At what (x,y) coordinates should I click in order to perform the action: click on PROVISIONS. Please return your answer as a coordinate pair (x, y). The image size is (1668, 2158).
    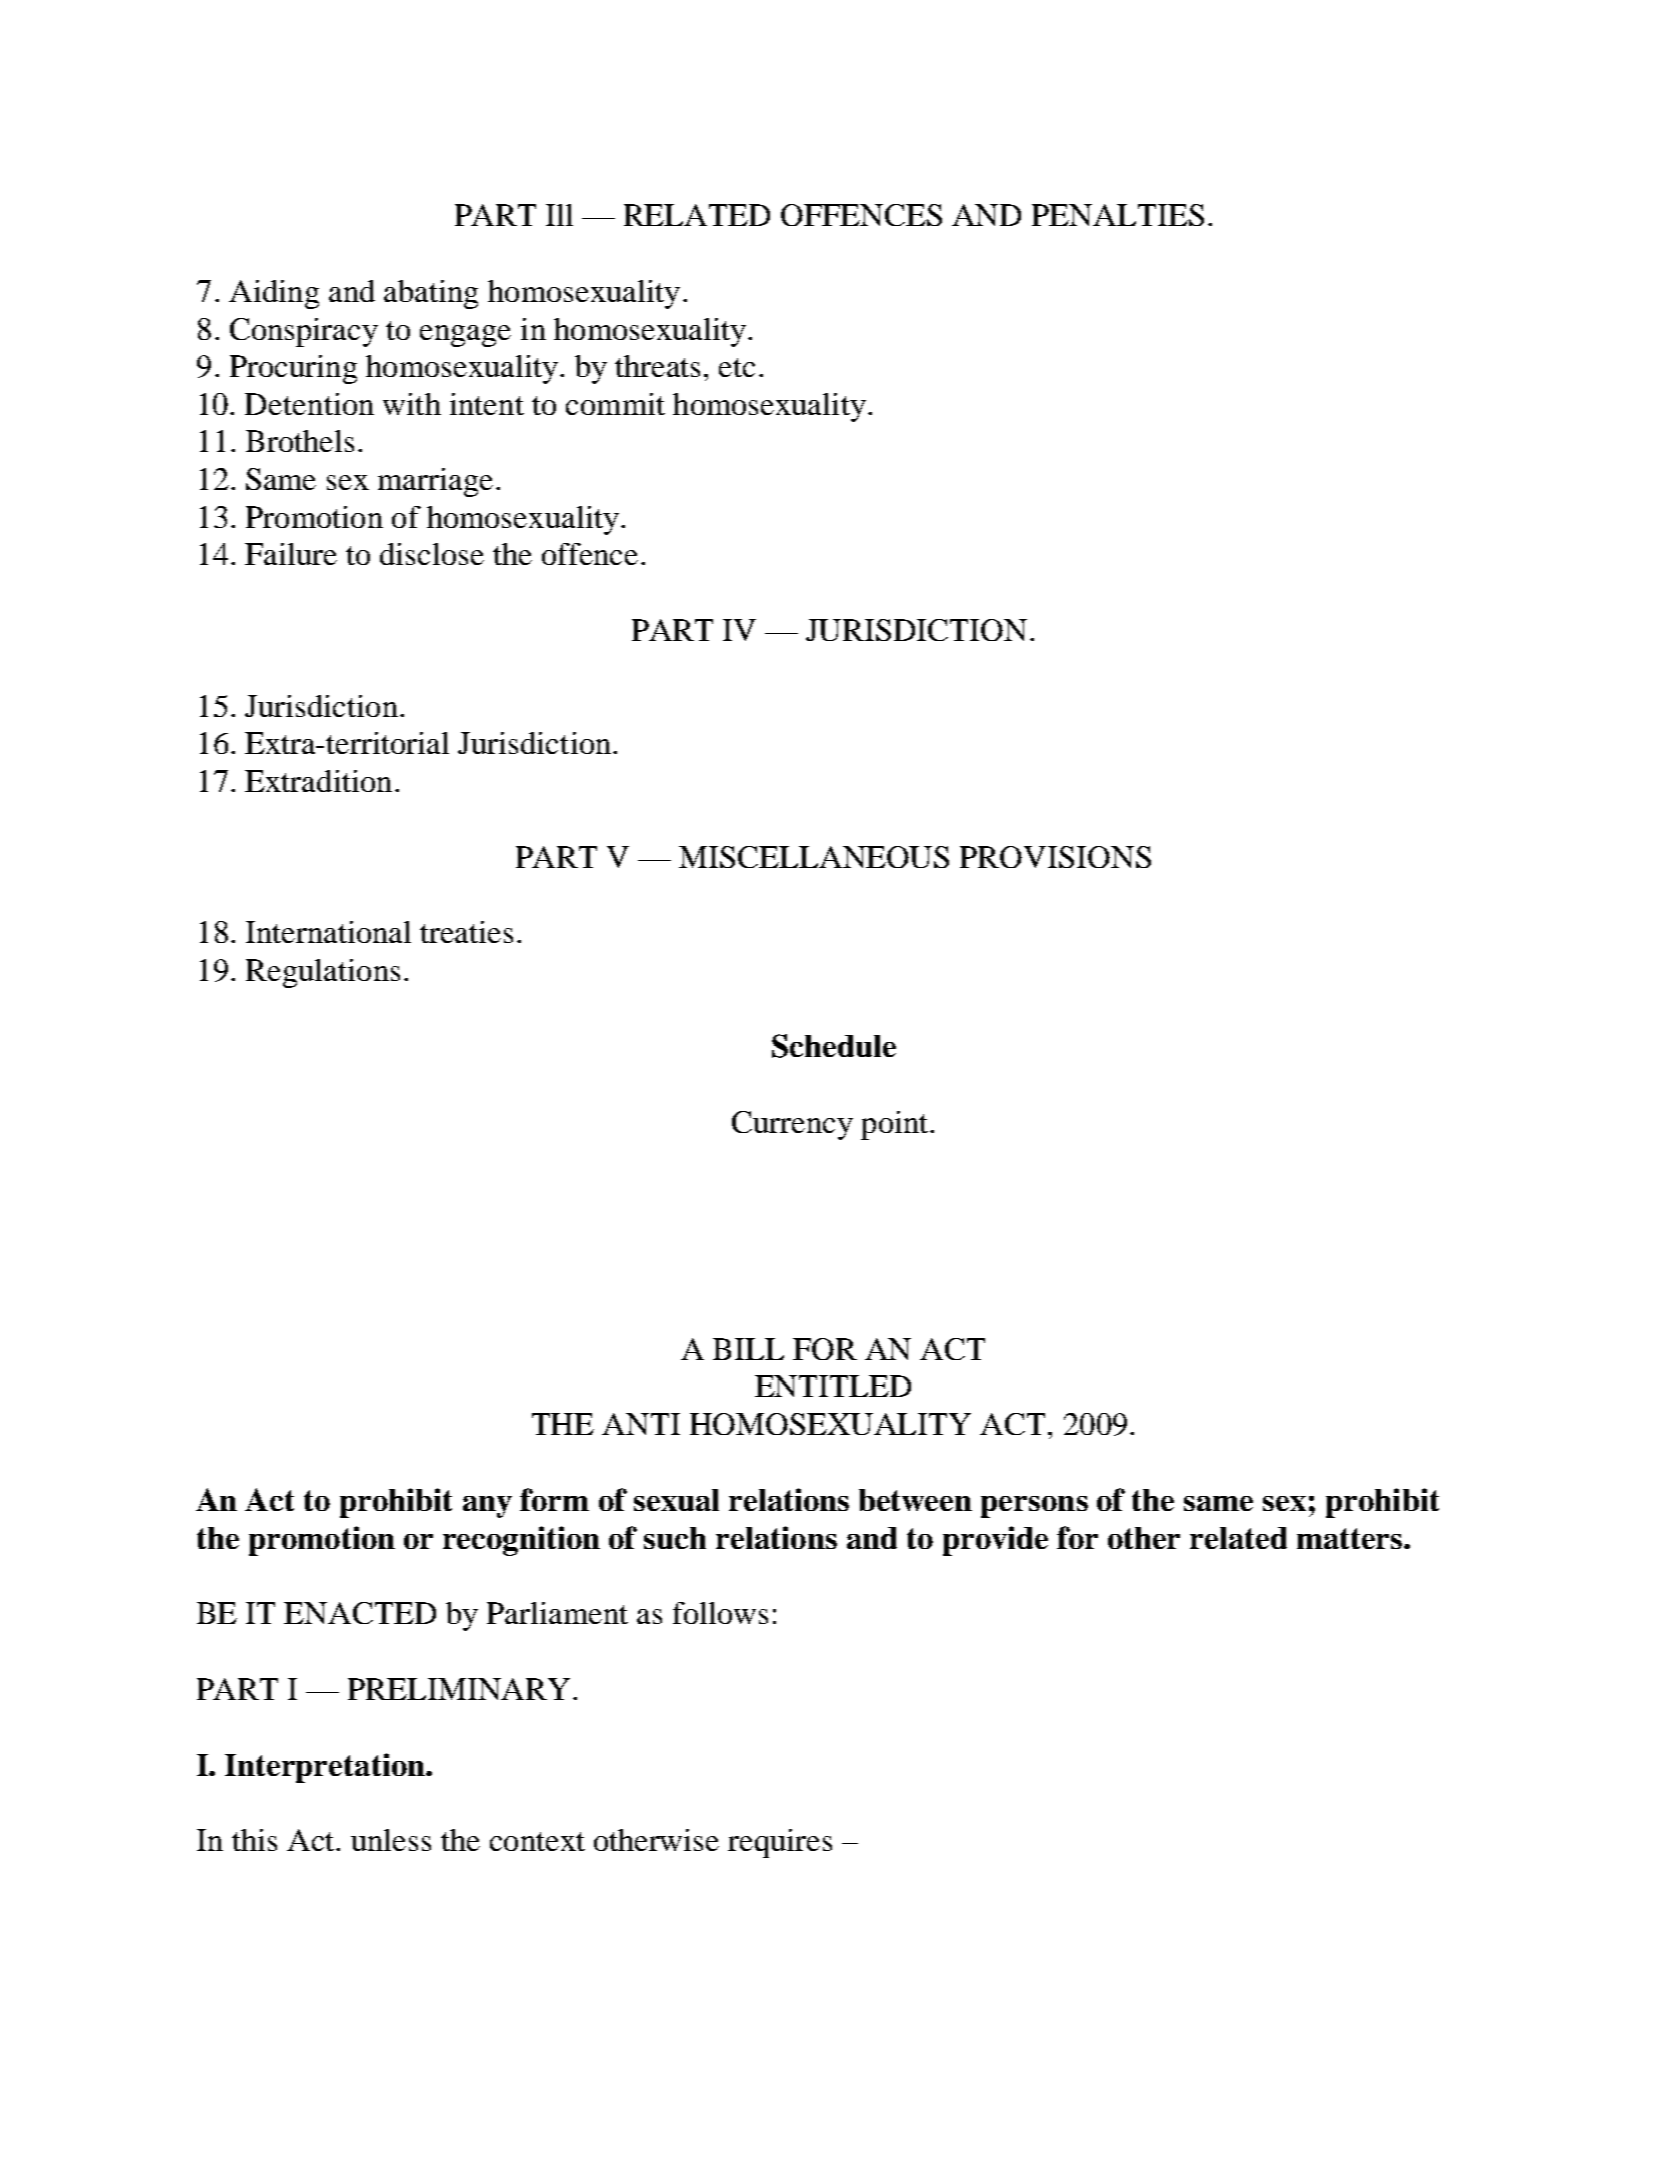
    Looking at the image, I should click on (1055, 857).
